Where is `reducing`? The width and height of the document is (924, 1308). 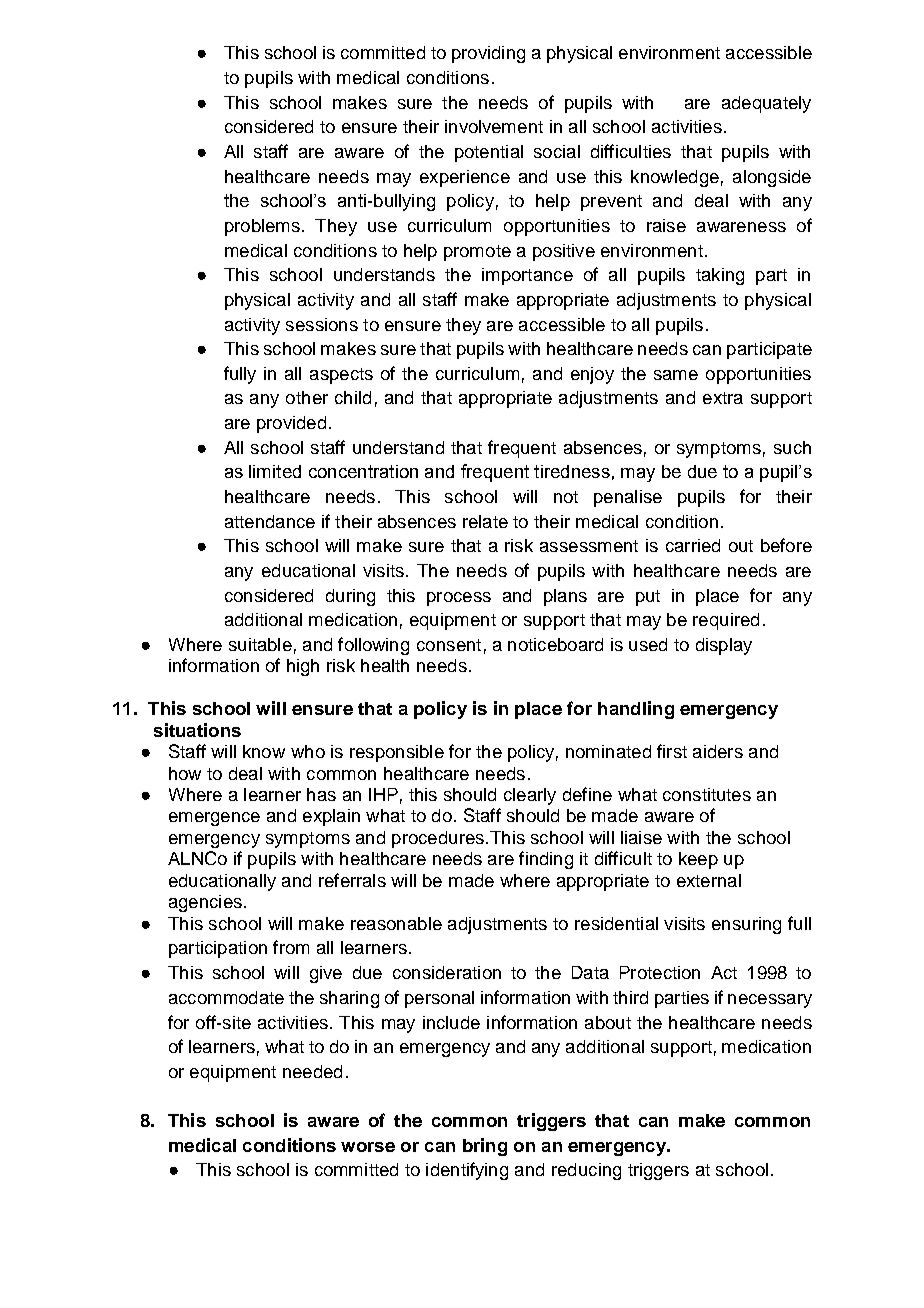
reducing is located at coordinates (586, 1171).
